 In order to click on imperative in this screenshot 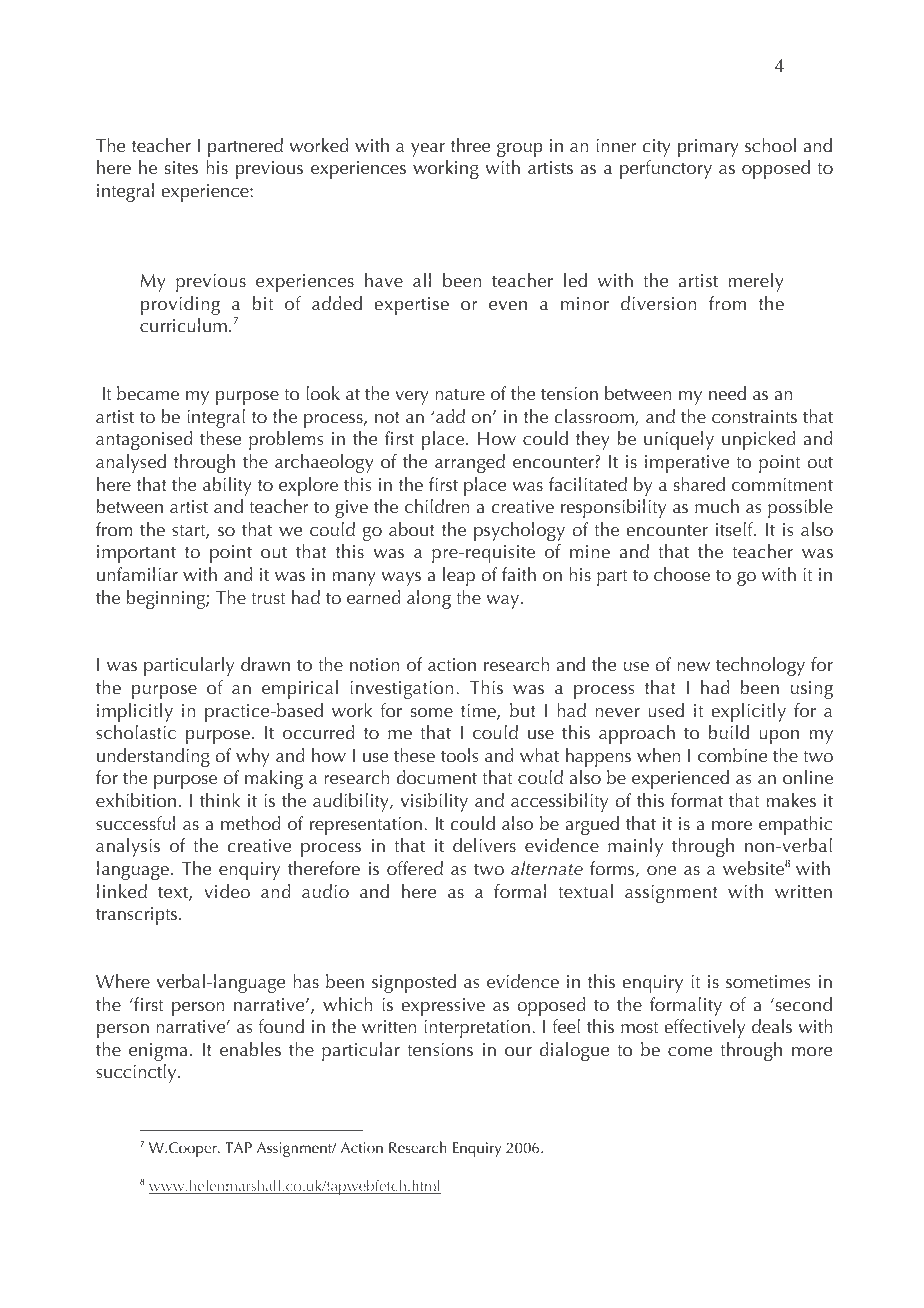, I will do `click(687, 464)`.
